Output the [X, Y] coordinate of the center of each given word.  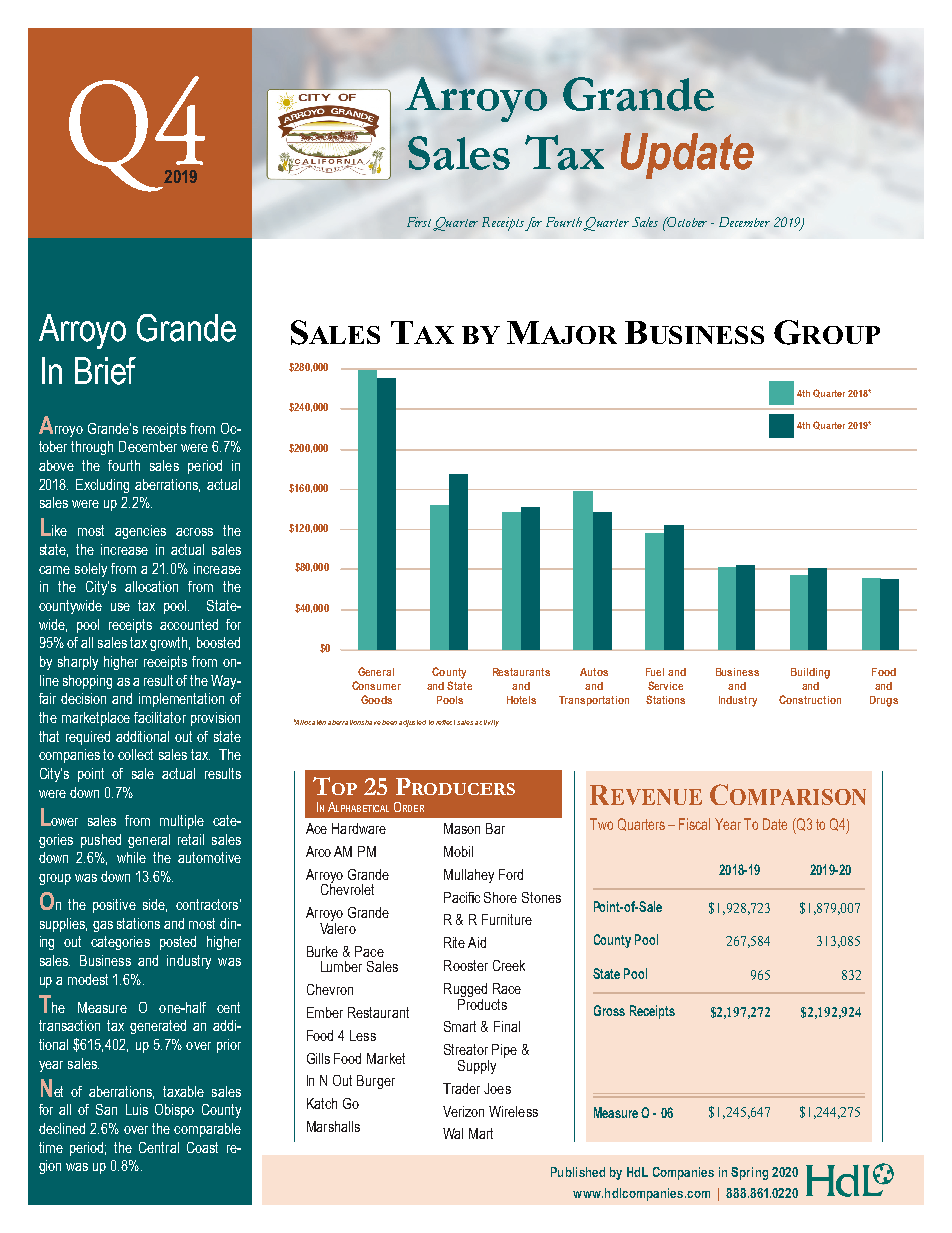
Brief [105, 371]
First [420, 223]
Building [810, 673]
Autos [594, 672]
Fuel [655, 672]
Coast [202, 1147]
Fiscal [694, 824]
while [131, 857]
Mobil [458, 851]
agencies [140, 532]
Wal [453, 1133]
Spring [749, 1173]
